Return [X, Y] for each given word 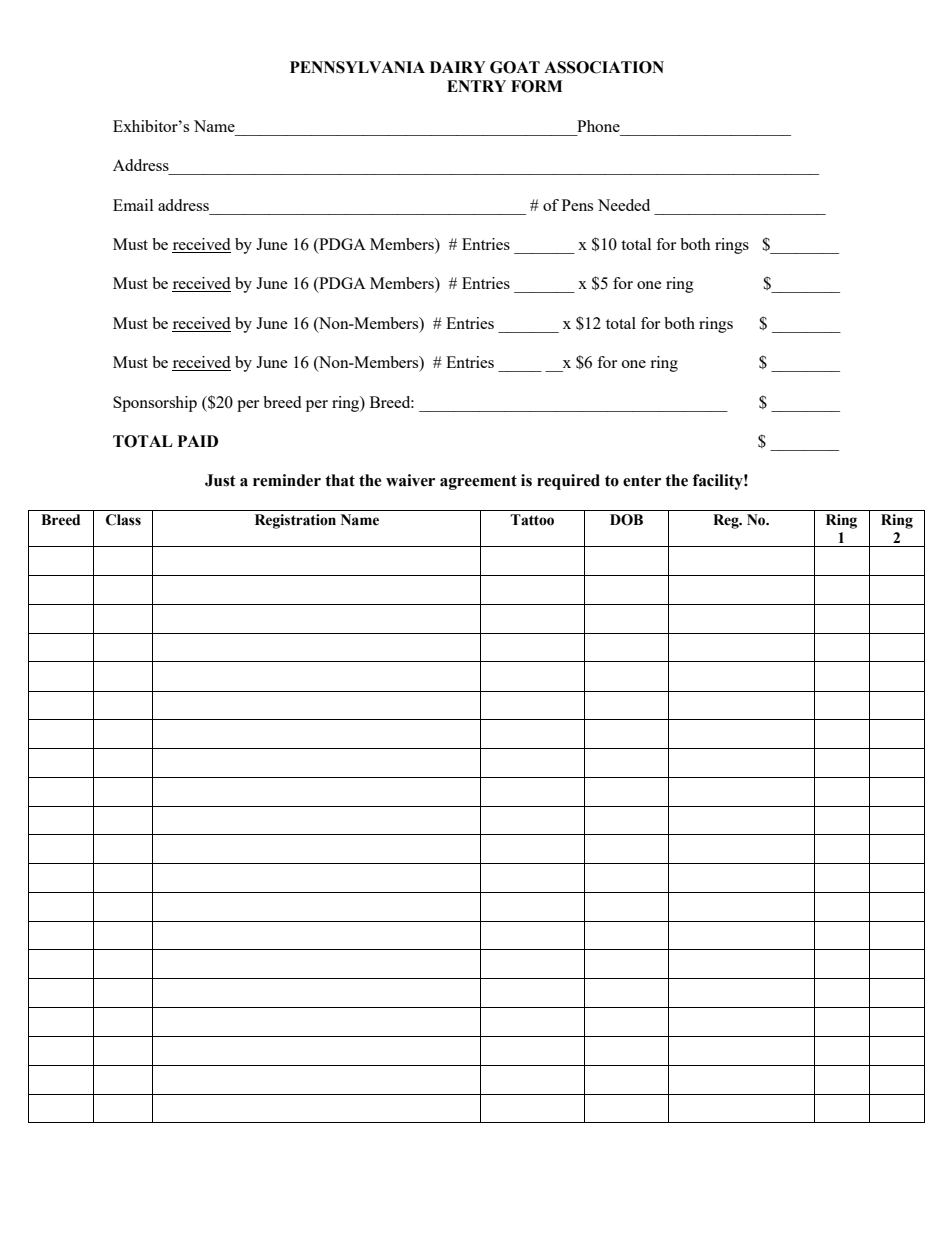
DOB [626, 520]
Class [123, 520]
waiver [410, 480]
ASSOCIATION [604, 67]
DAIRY [458, 67]
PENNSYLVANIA [357, 67]
